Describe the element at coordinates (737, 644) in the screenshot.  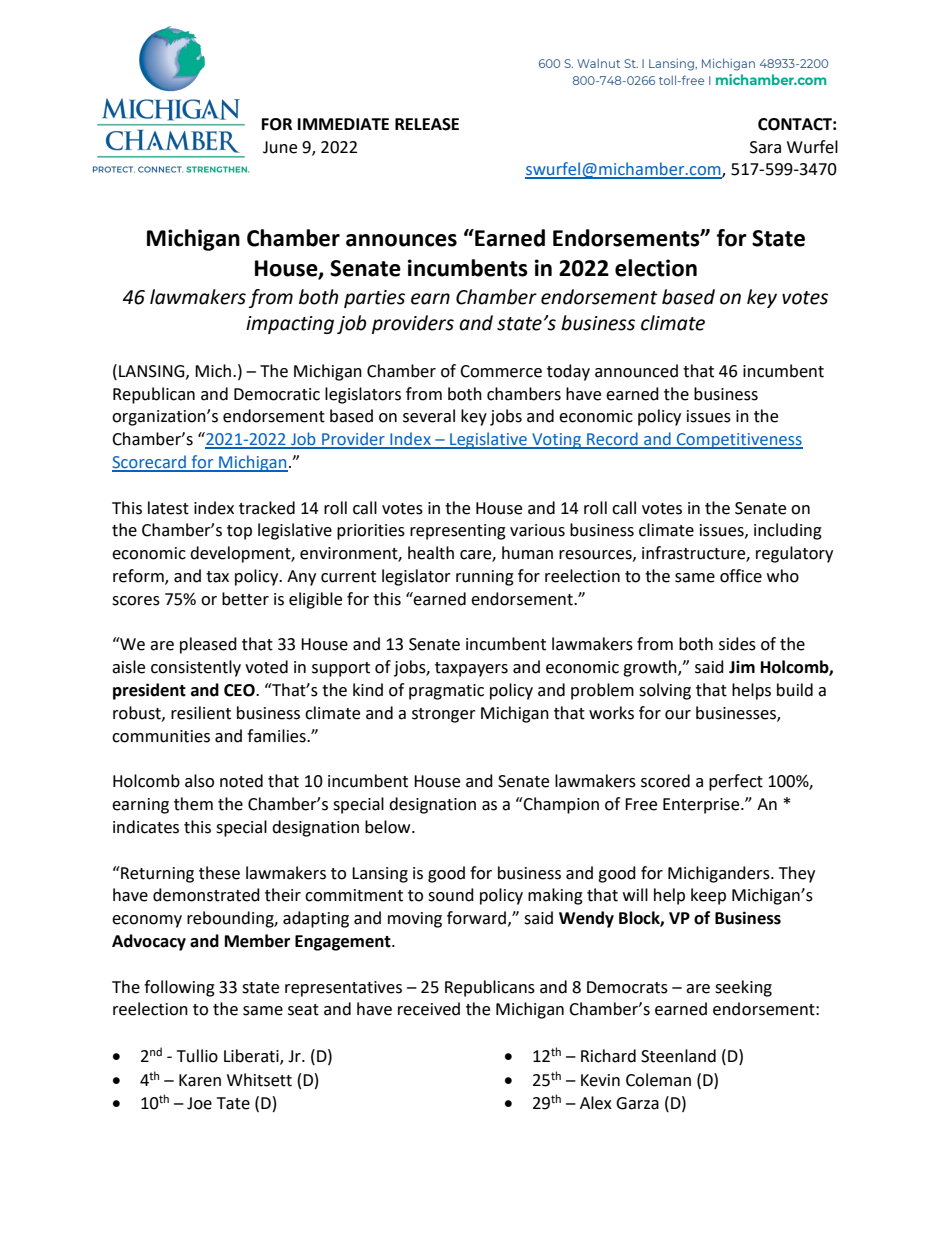
I see `sides` at that location.
